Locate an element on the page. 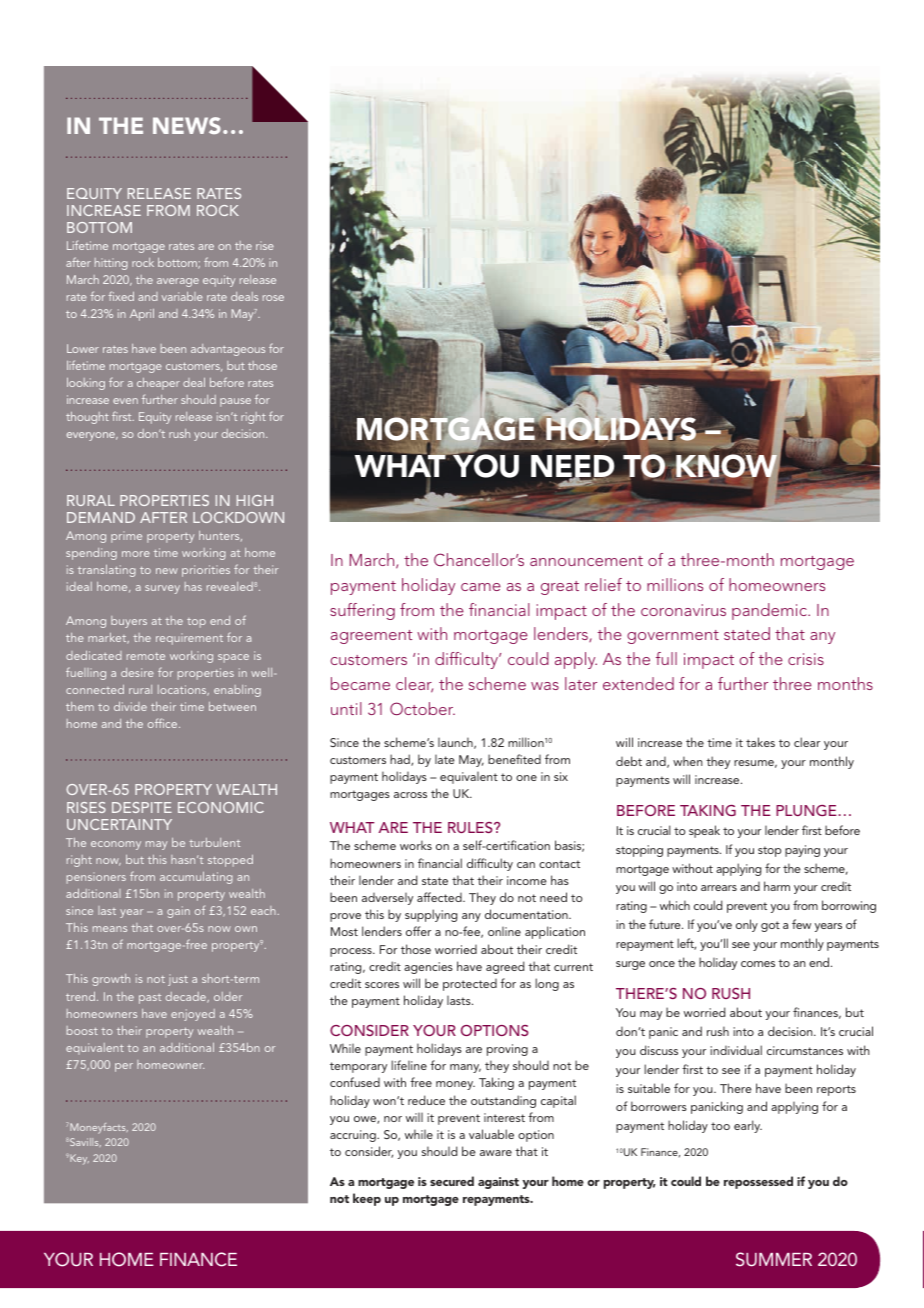 This page has width=924, height=1308. affected is located at coordinates (440, 897).
